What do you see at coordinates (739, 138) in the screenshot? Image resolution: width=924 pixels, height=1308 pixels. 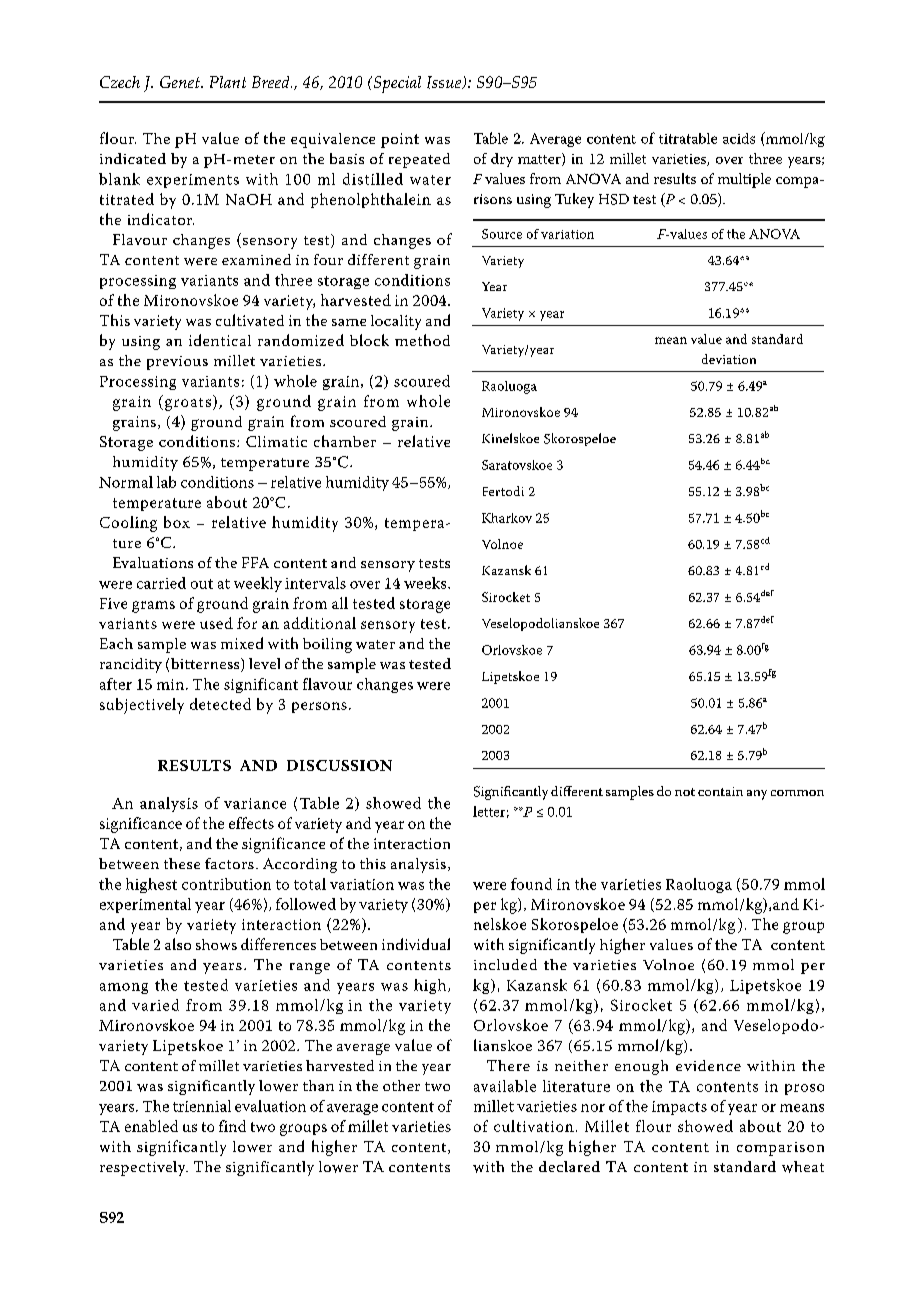 I see `acids` at bounding box center [739, 138].
